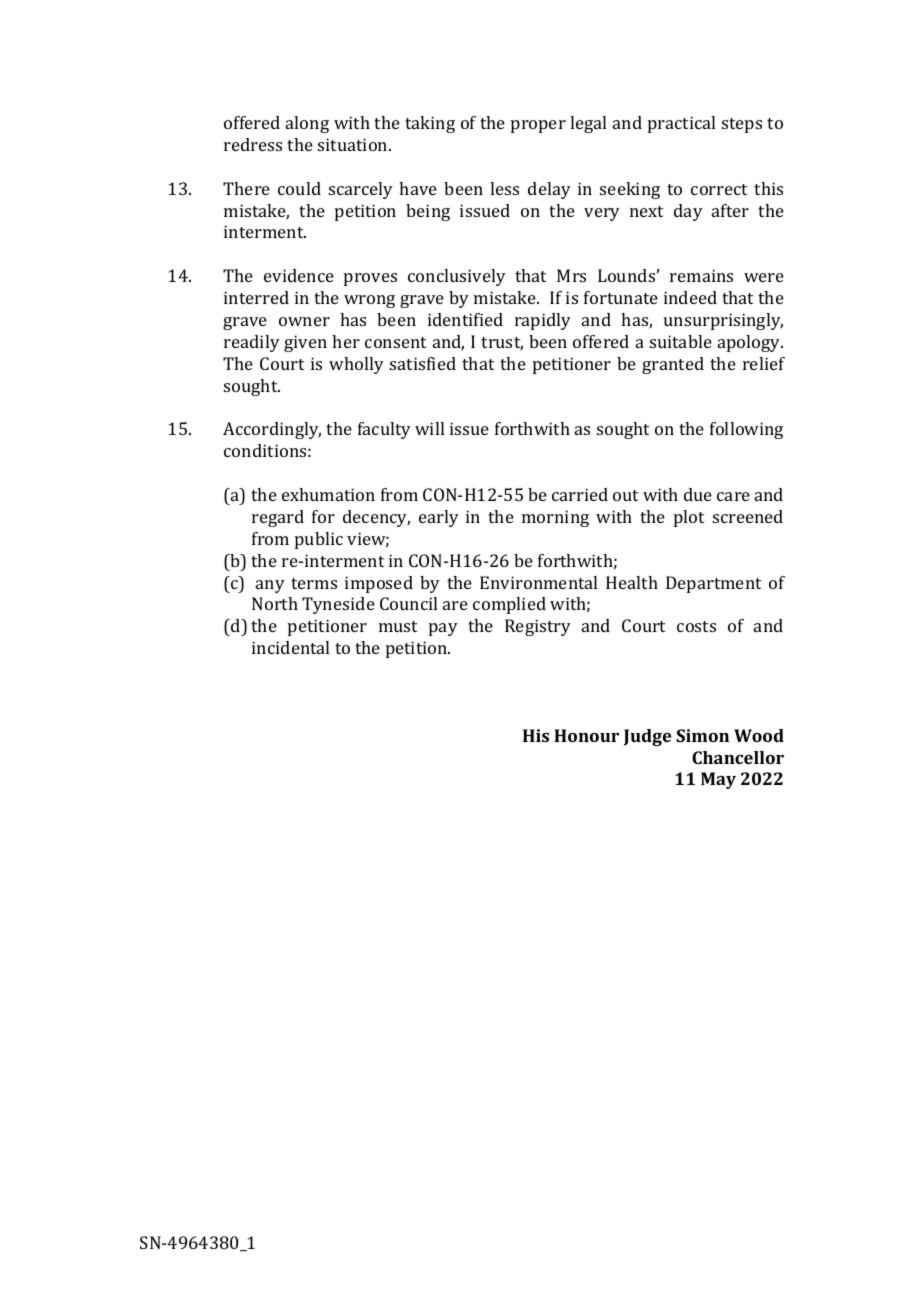 Image resolution: width=924 pixels, height=1309 pixels. What do you see at coordinates (290, 647) in the image?
I see `incidental` at bounding box center [290, 647].
